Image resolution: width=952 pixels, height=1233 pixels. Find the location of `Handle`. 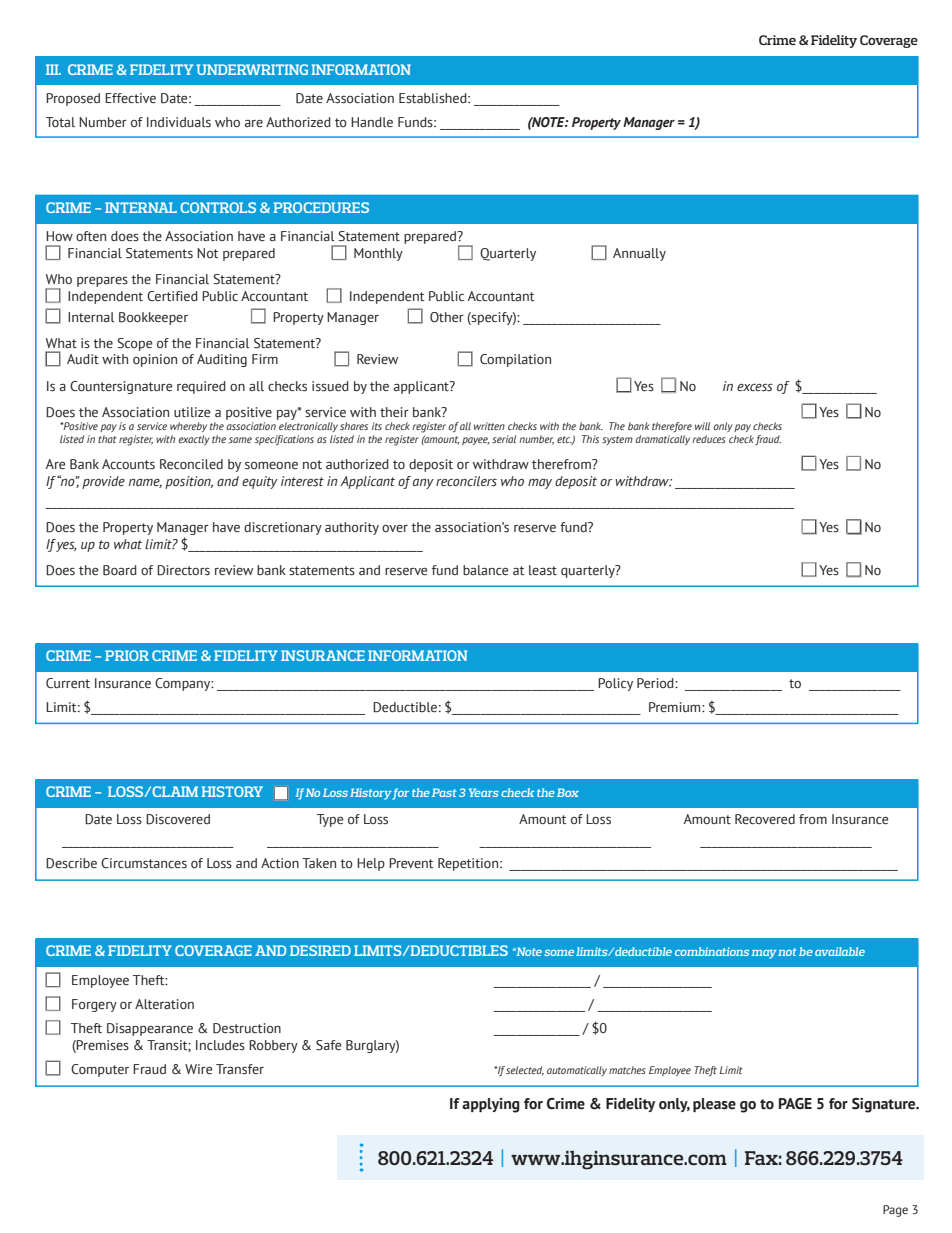

Handle is located at coordinates (372, 122).
